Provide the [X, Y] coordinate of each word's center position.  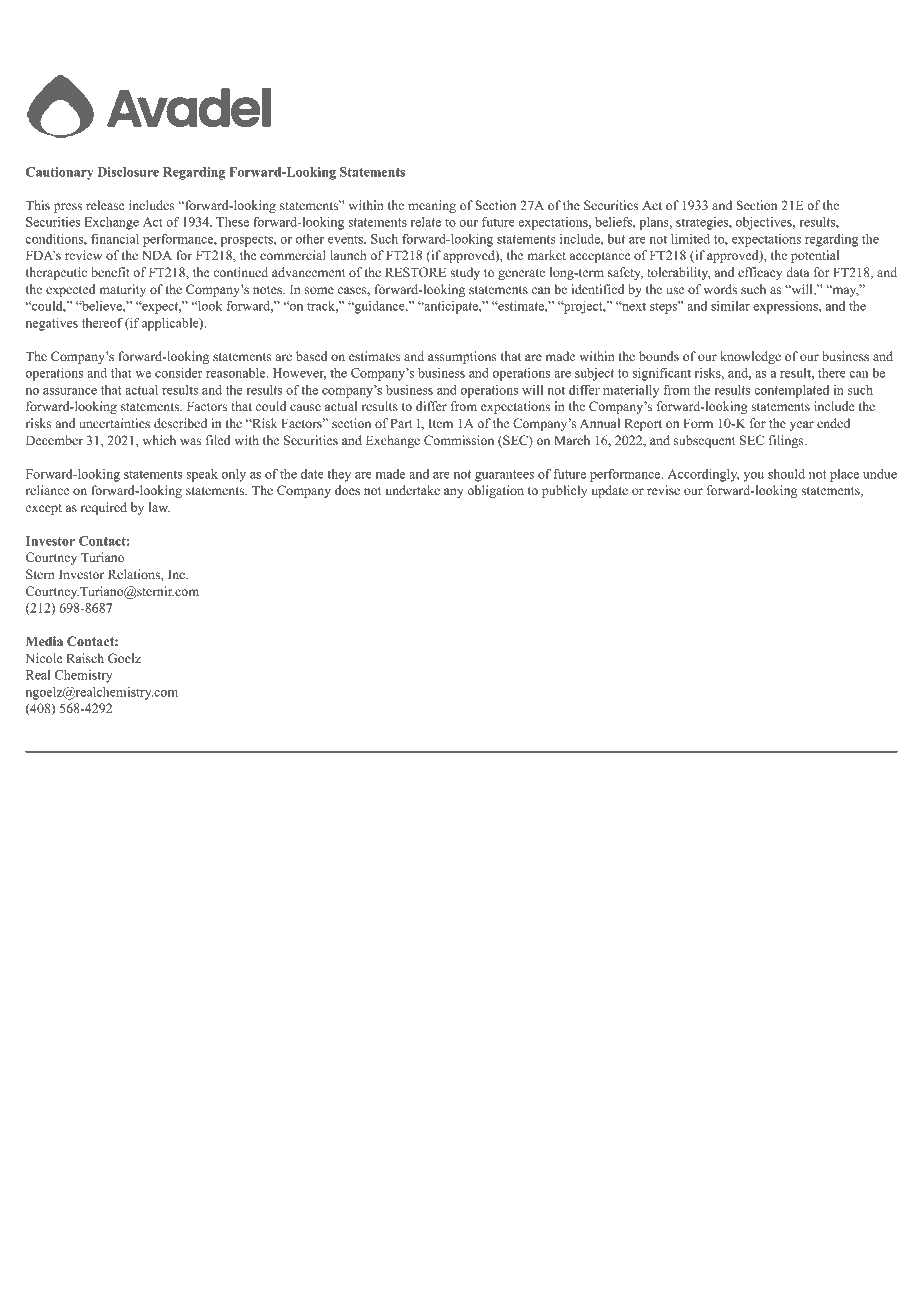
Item [440, 423]
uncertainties [114, 423]
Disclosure [128, 172]
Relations [135, 574]
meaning [432, 206]
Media [44, 641]
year [802, 426]
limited [690, 239]
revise [663, 490]
